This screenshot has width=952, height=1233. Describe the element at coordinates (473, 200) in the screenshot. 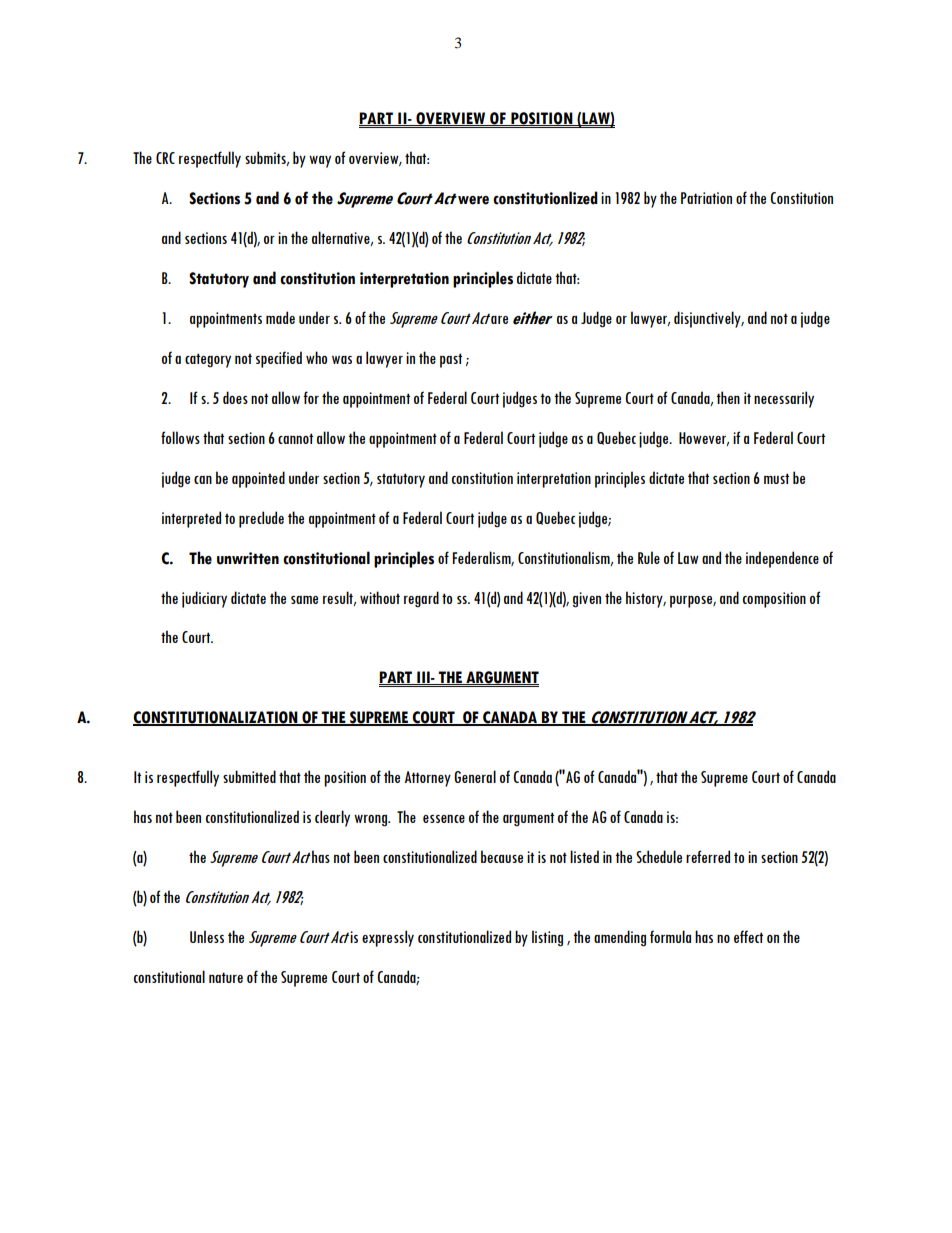

I see `were` at that location.
